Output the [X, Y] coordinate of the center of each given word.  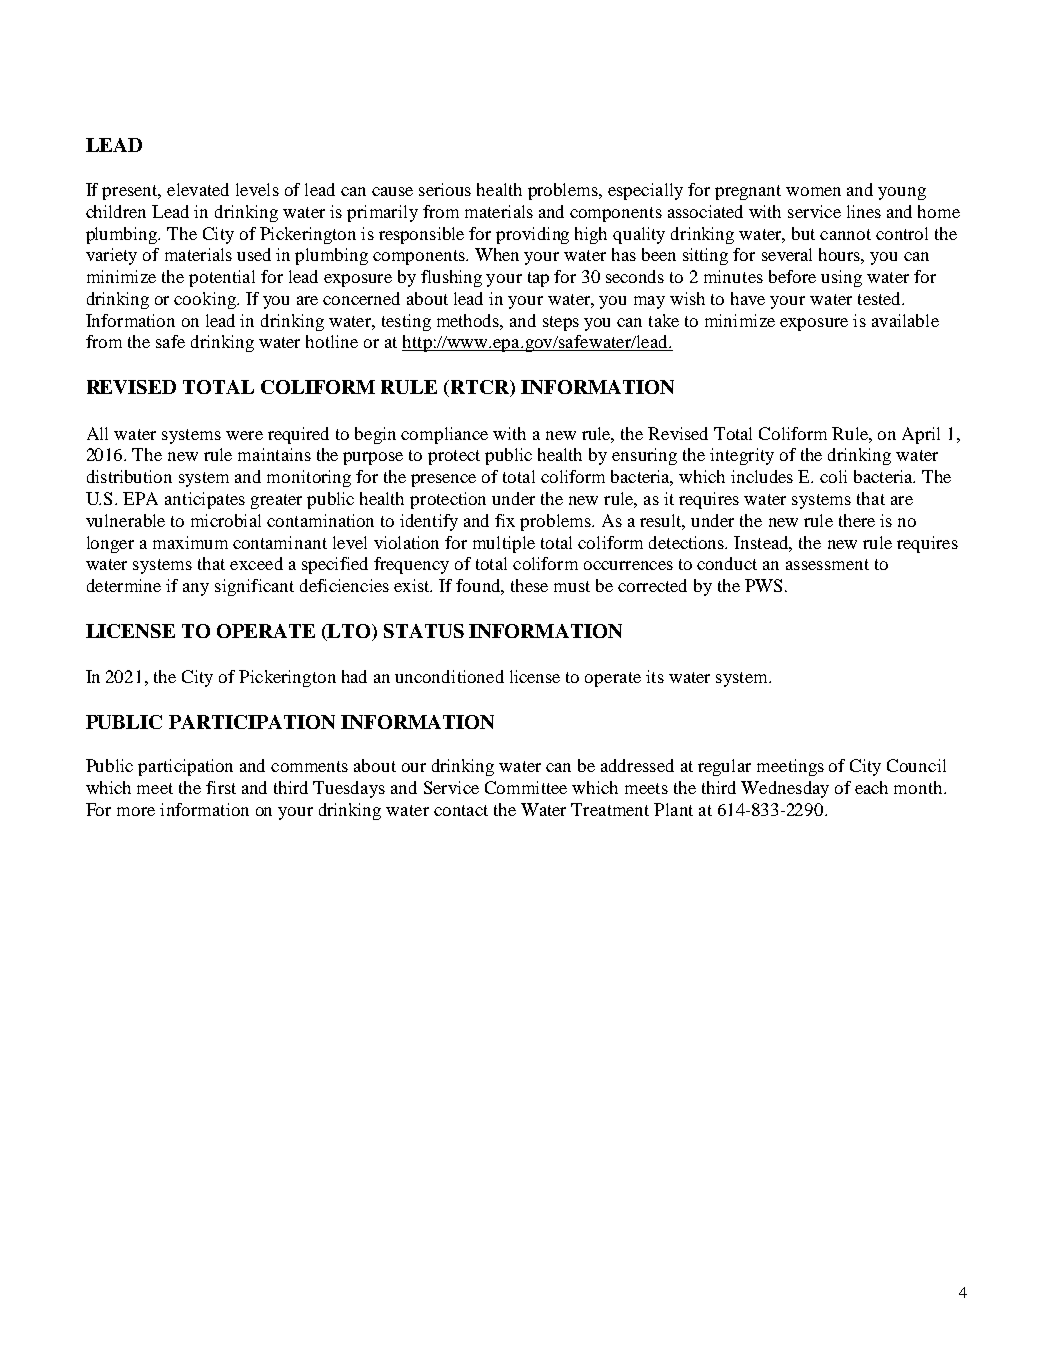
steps [561, 323]
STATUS [424, 631]
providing [532, 235]
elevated [198, 189]
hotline [332, 341]
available [905, 320]
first [221, 787]
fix [505, 520]
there [857, 520]
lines [864, 211]
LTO [350, 632]
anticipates [205, 500]
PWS [763, 585]
